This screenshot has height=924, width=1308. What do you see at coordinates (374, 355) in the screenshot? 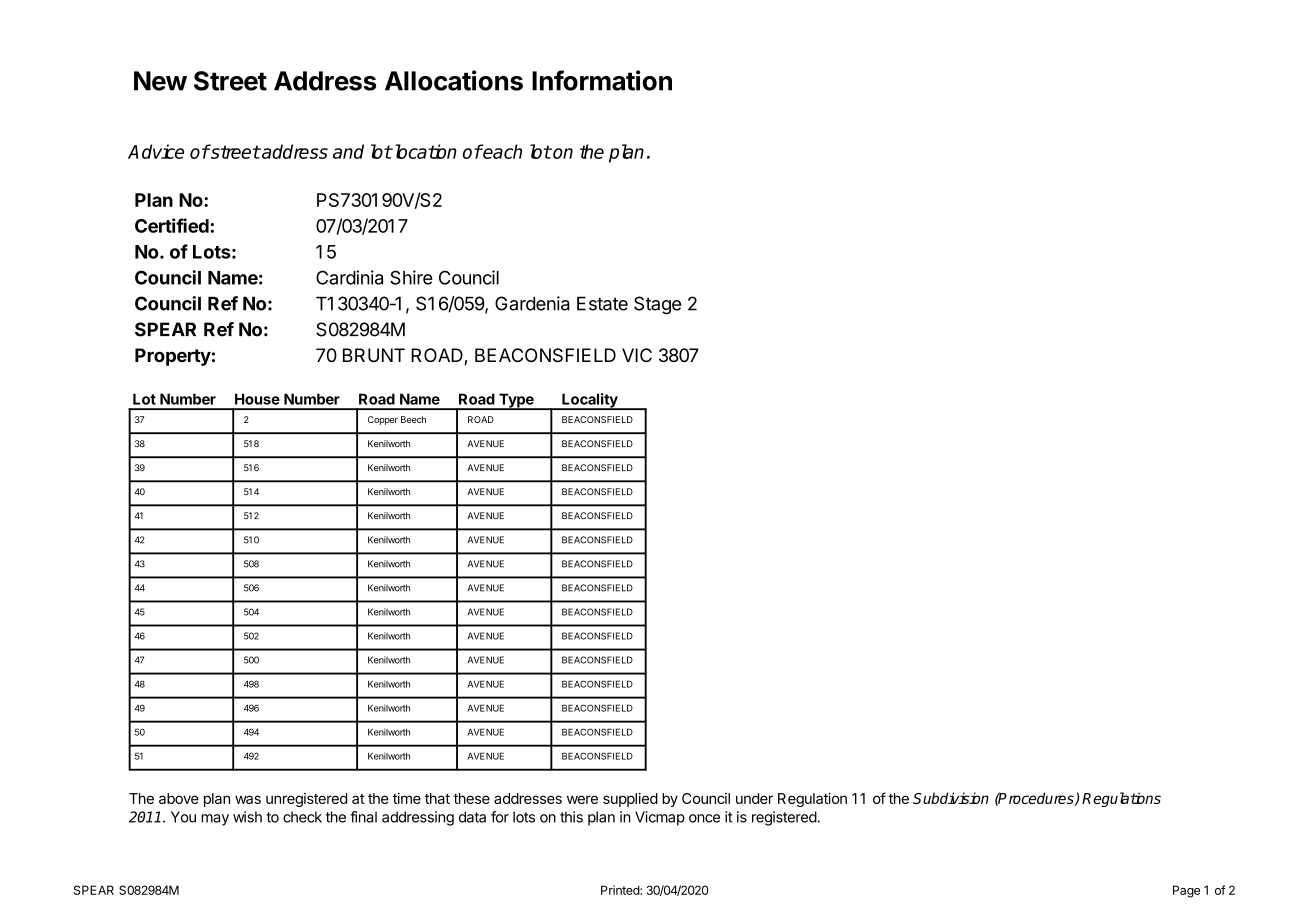
I see `BRUNT` at bounding box center [374, 355].
